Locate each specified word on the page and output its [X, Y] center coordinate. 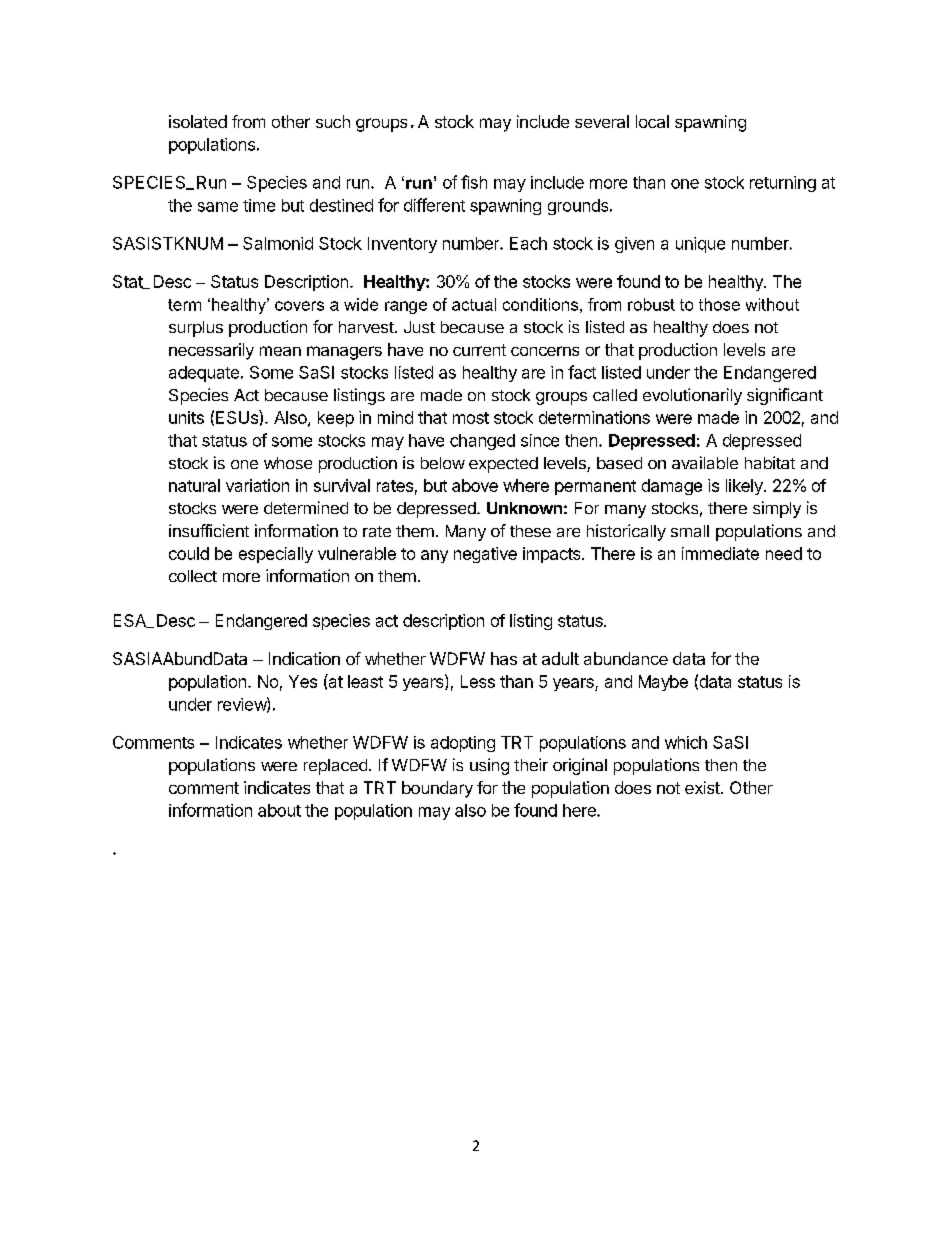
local [652, 121]
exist [703, 787]
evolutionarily [692, 396]
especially [276, 555]
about [279, 810]
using [489, 766]
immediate [720, 553]
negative [485, 555]
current [479, 350]
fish [474, 182]
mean [280, 351]
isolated [198, 121]
